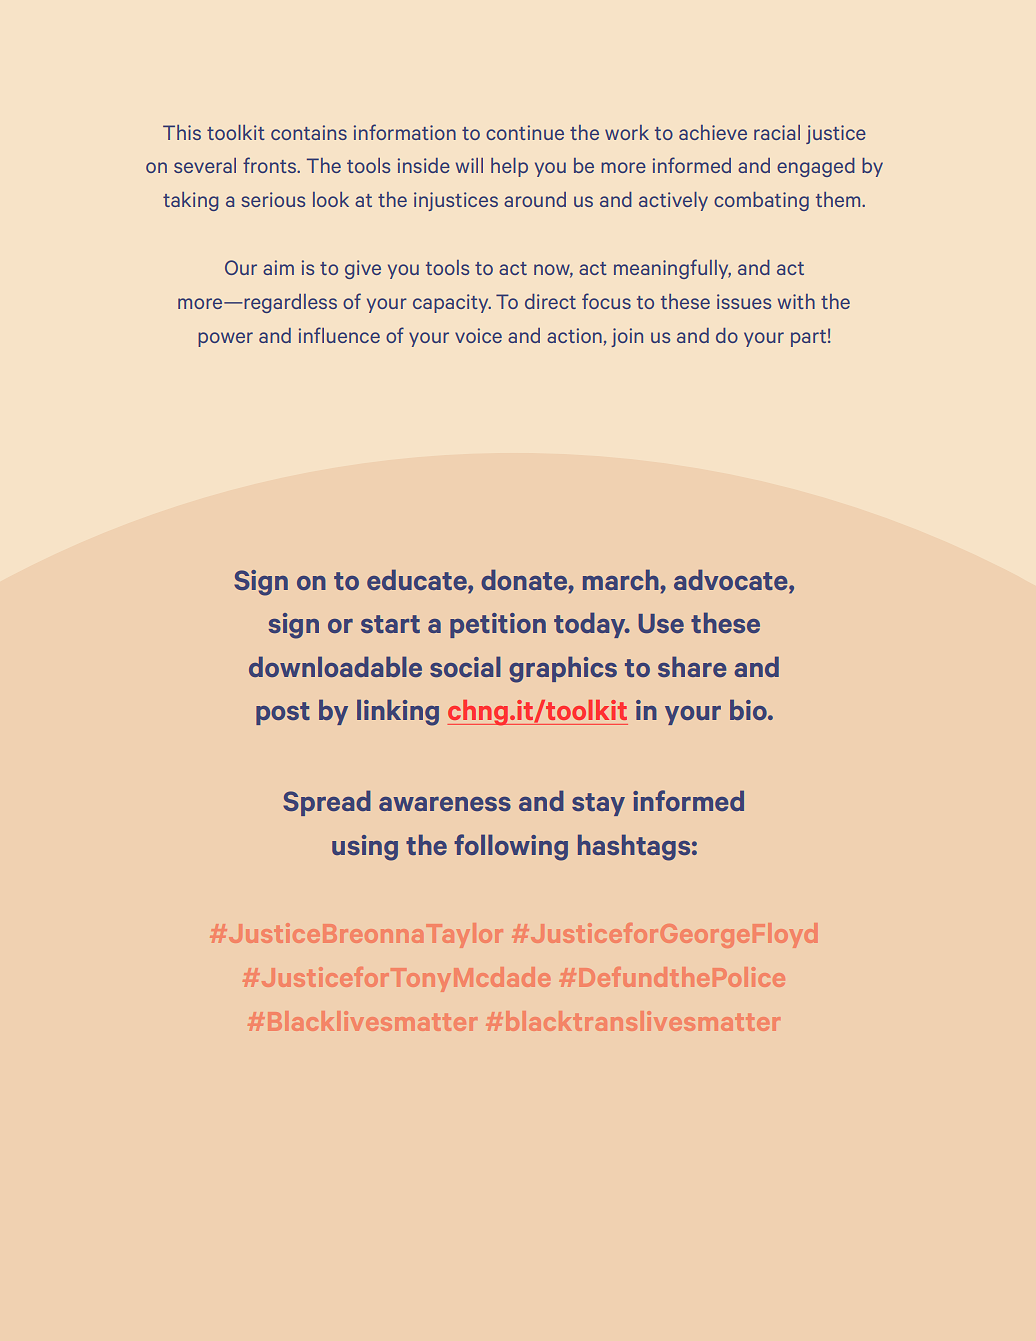 This page has width=1036, height=1341. What do you see at coordinates (598, 804) in the page?
I see `stay` at bounding box center [598, 804].
